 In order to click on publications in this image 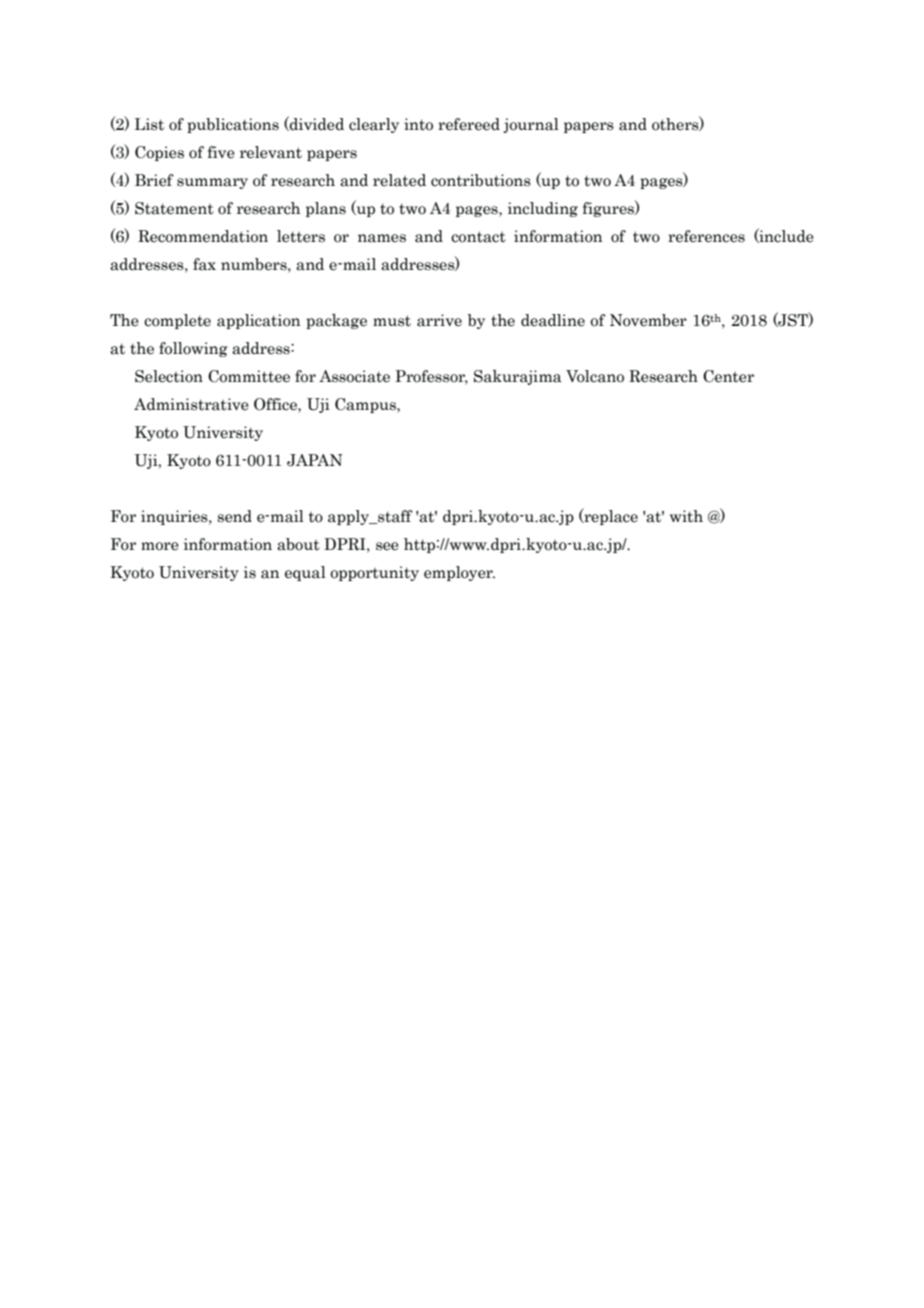, I will do `click(233, 125)`.
